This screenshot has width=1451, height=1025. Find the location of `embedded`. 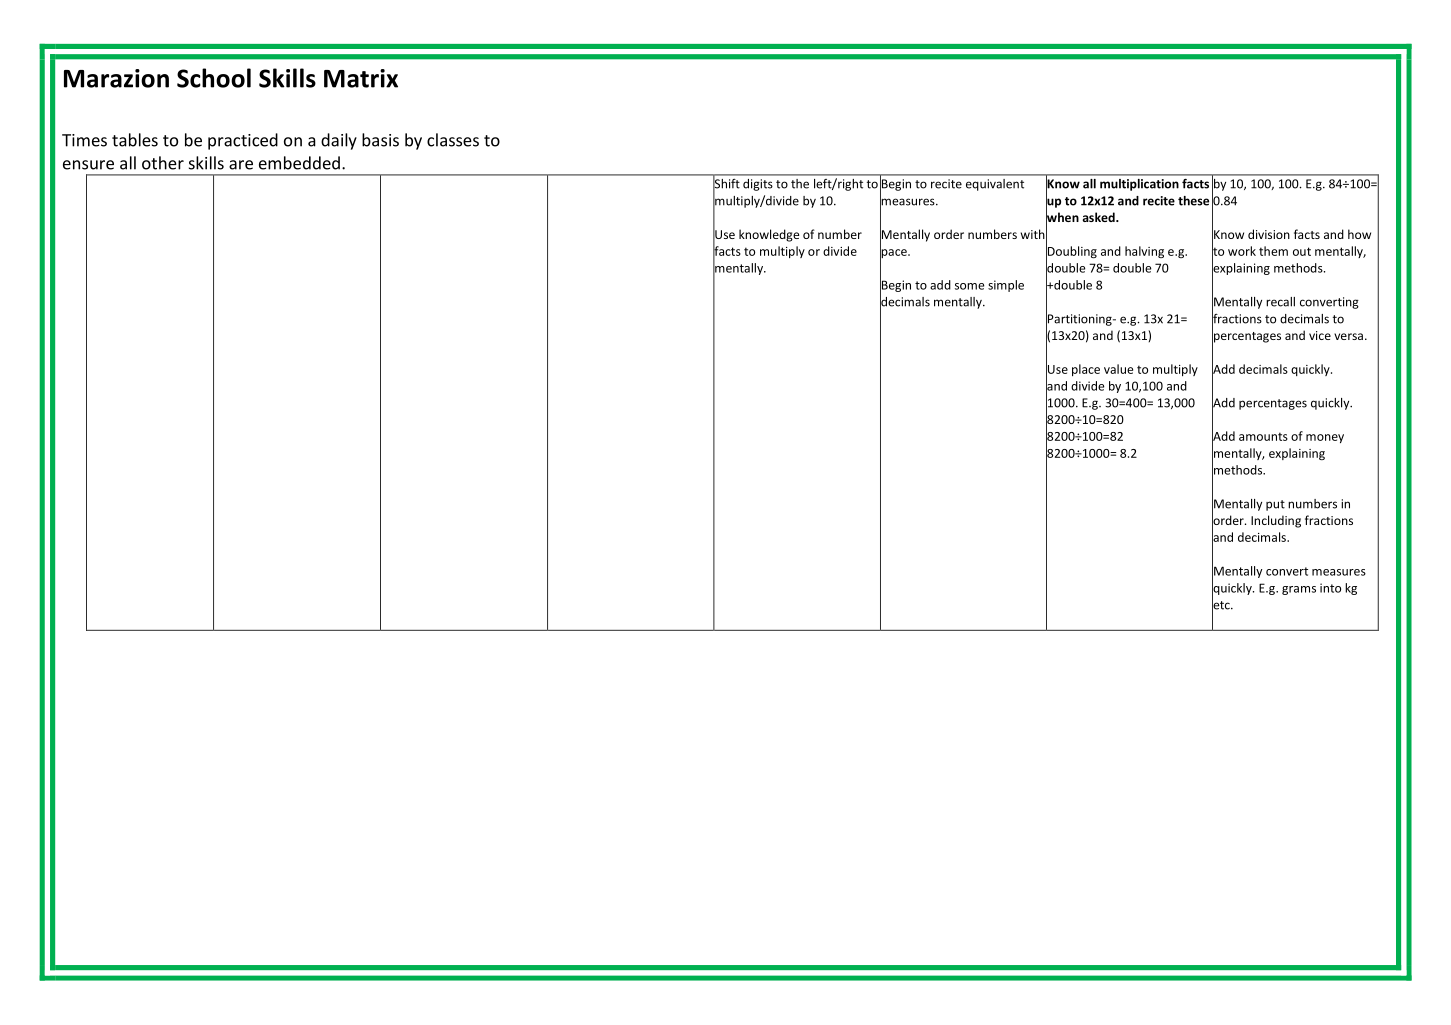

embedded is located at coordinates (299, 163).
